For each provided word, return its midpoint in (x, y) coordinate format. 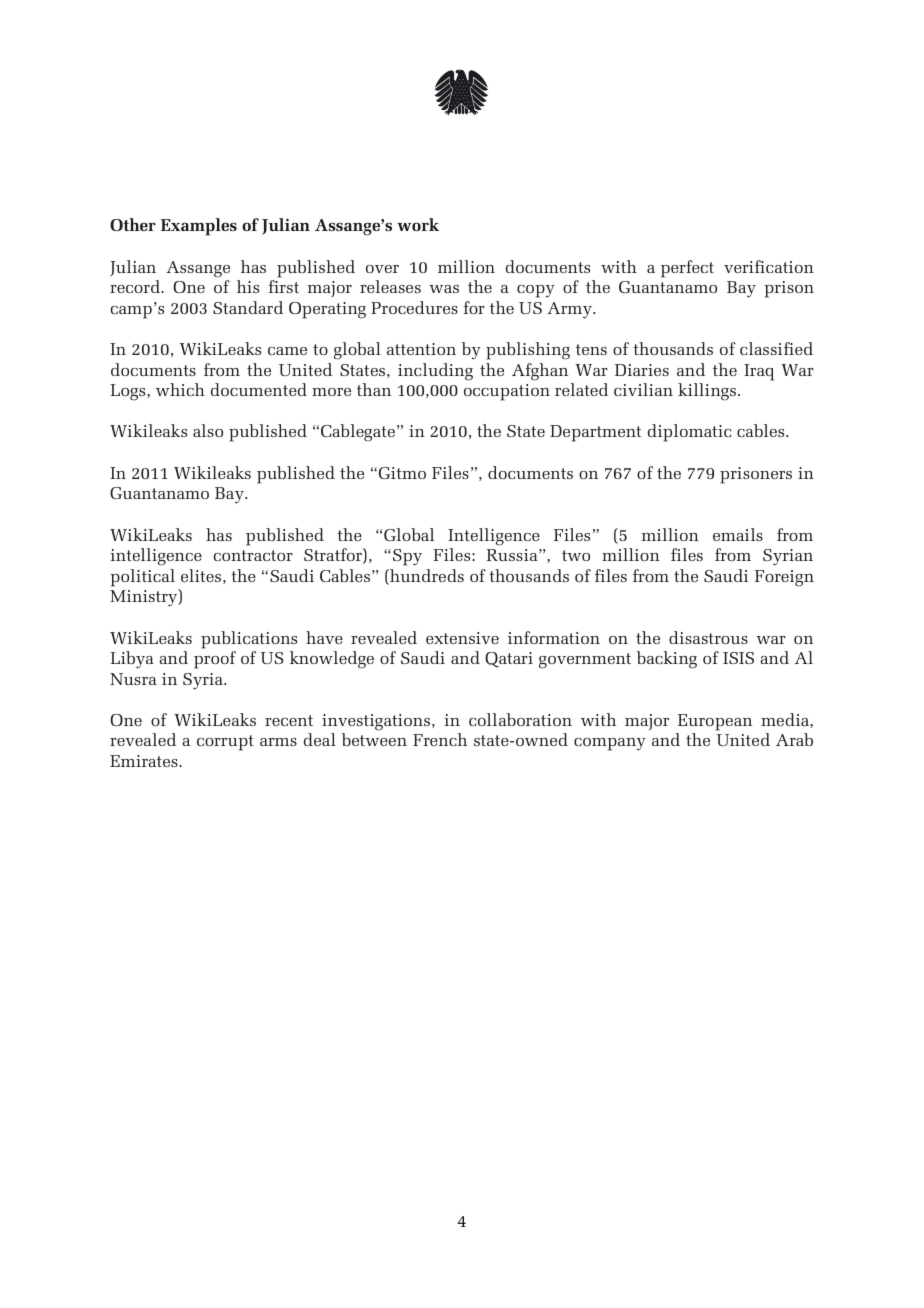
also (208, 430)
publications (249, 640)
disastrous (708, 637)
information (554, 637)
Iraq (759, 372)
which (180, 389)
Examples (199, 227)
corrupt (225, 743)
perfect (687, 269)
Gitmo (402, 473)
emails (738, 534)
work (418, 224)
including (435, 372)
